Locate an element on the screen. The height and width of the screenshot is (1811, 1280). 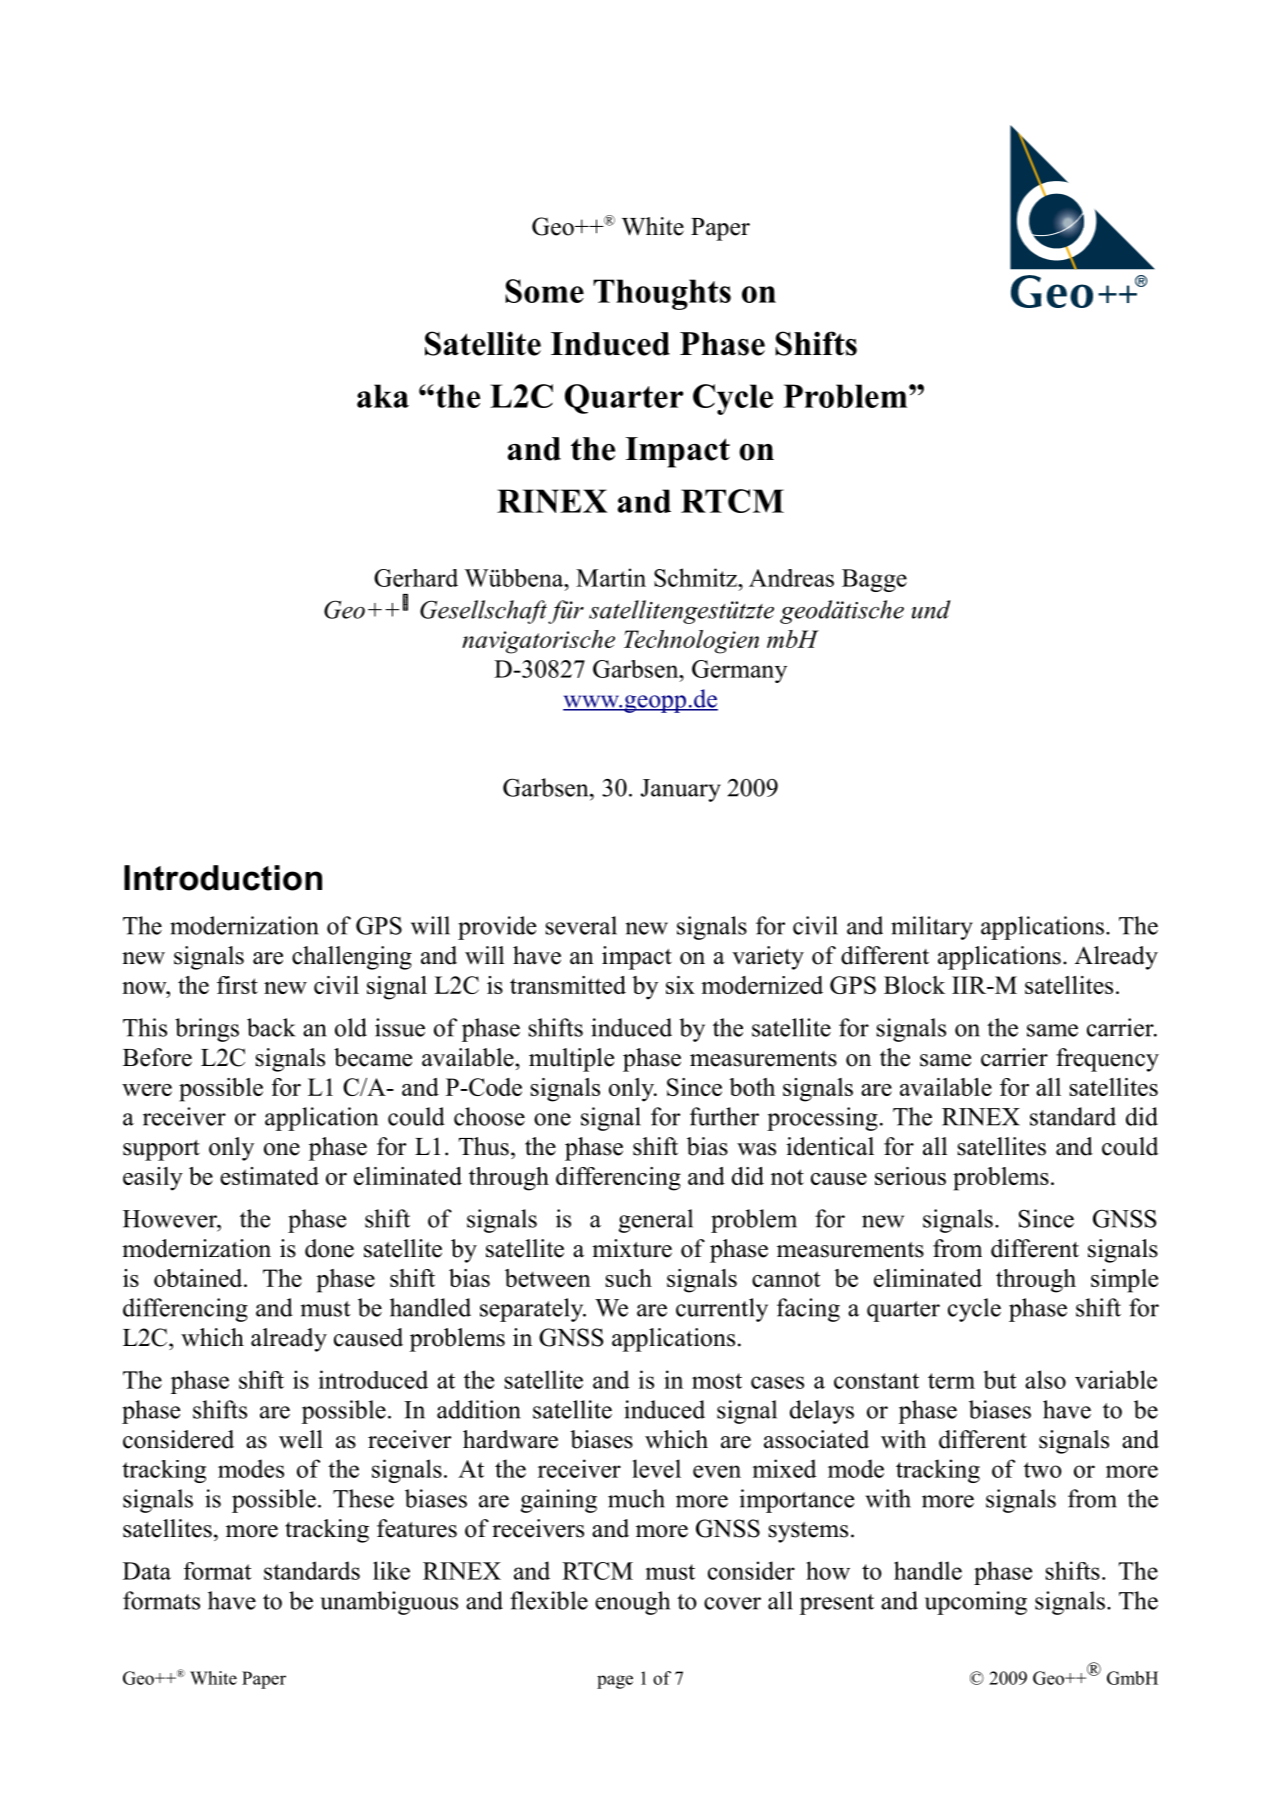
unambiguous is located at coordinates (389, 1603).
